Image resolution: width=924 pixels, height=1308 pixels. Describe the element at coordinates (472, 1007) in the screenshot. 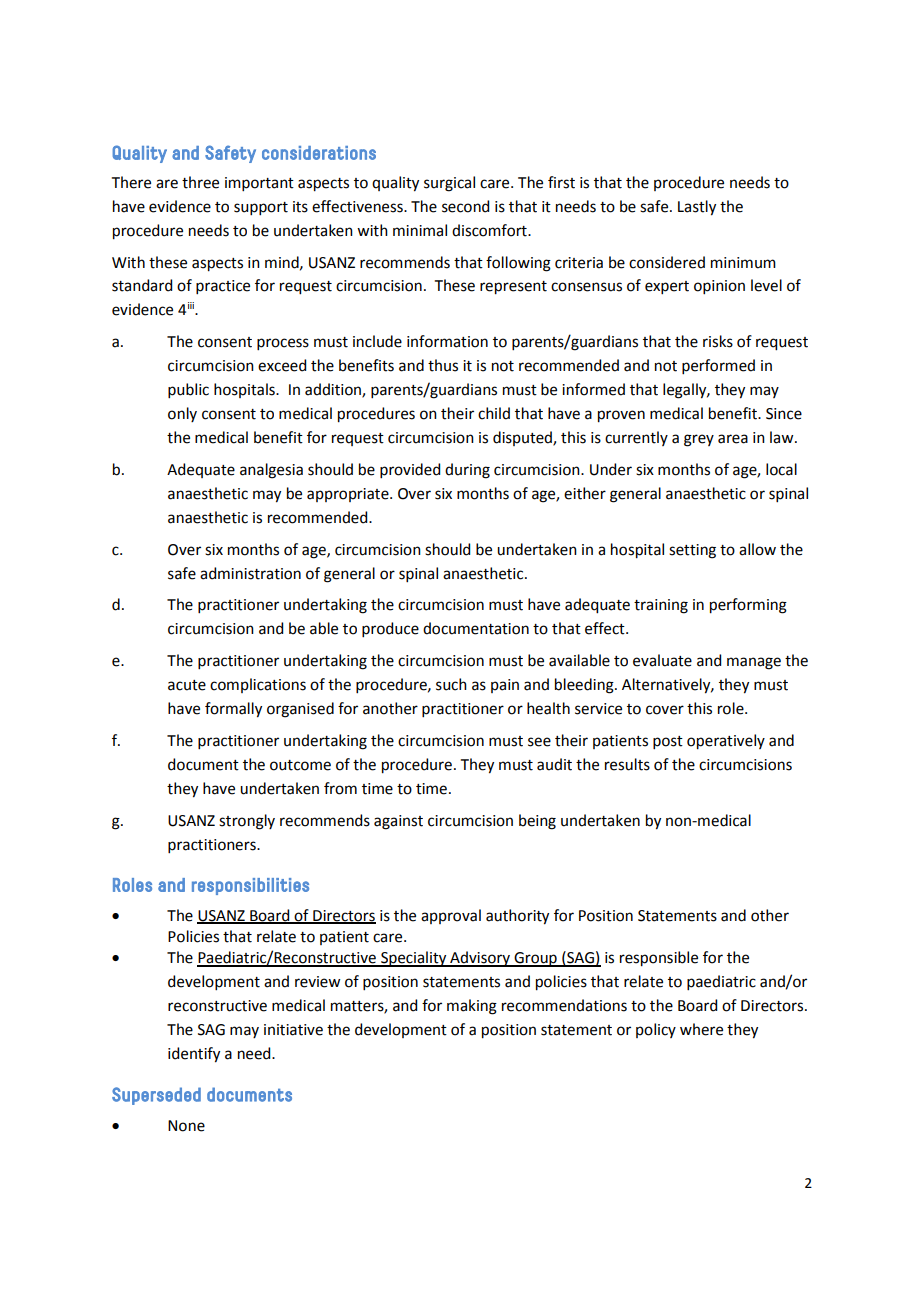

I see `making` at that location.
